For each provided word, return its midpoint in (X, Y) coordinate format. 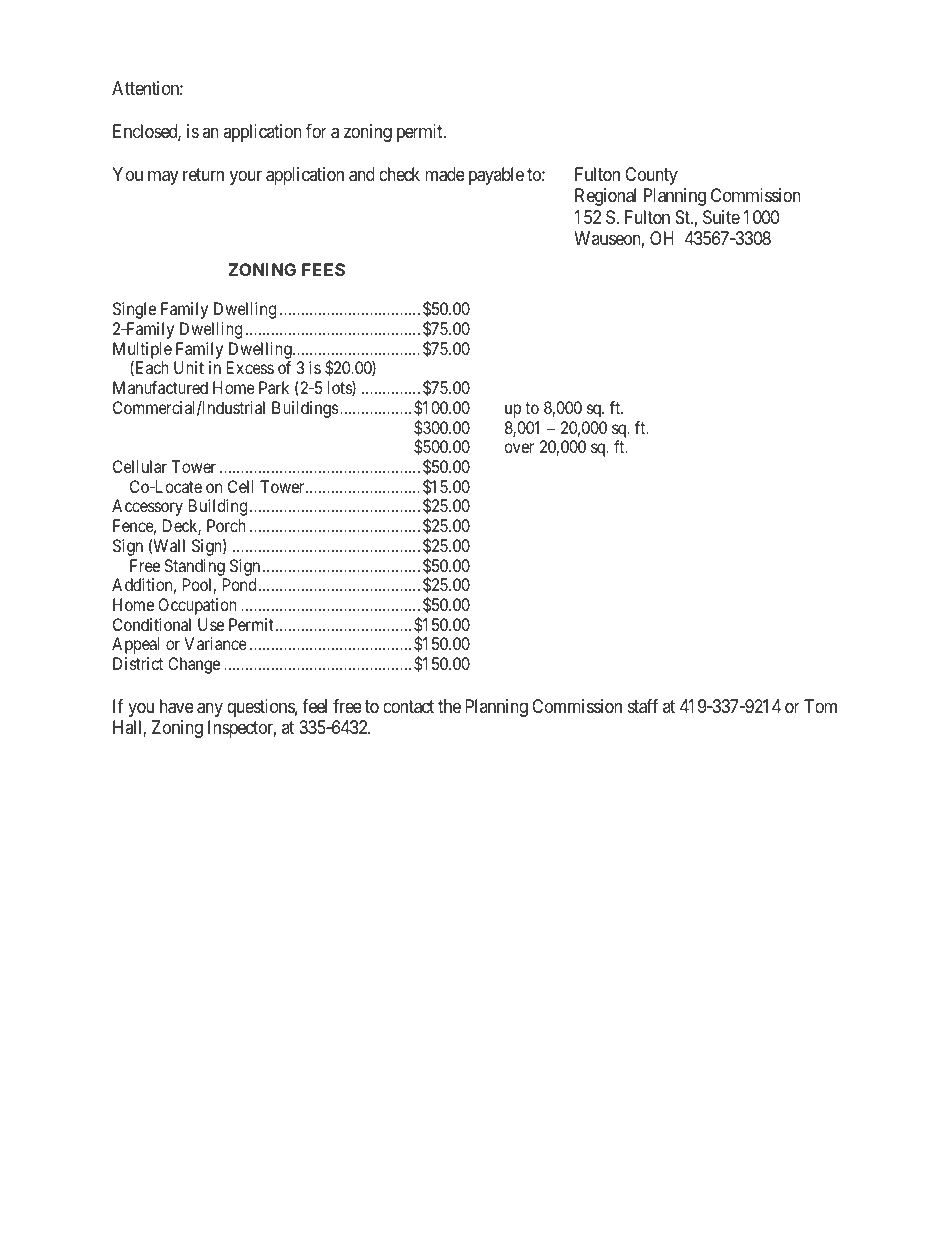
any (210, 709)
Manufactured (160, 387)
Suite (721, 217)
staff (643, 706)
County (651, 176)
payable (496, 176)
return (203, 174)
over (519, 448)
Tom (820, 706)
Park (274, 387)
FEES (323, 269)
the (449, 706)
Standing (194, 567)
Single (134, 310)
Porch (226, 525)
